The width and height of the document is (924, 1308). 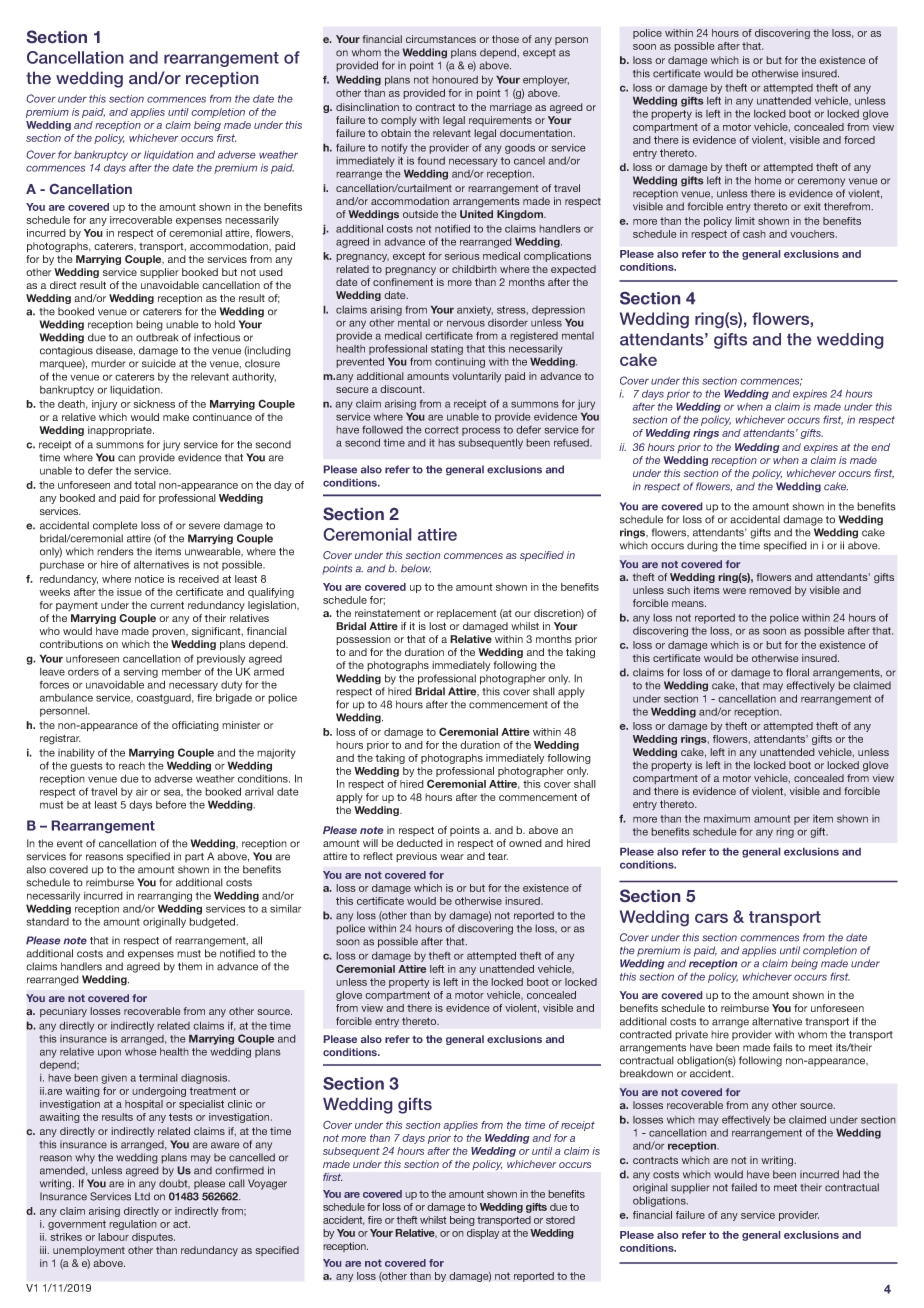 What do you see at coordinates (498, 856) in the document?
I see `tear` at bounding box center [498, 856].
